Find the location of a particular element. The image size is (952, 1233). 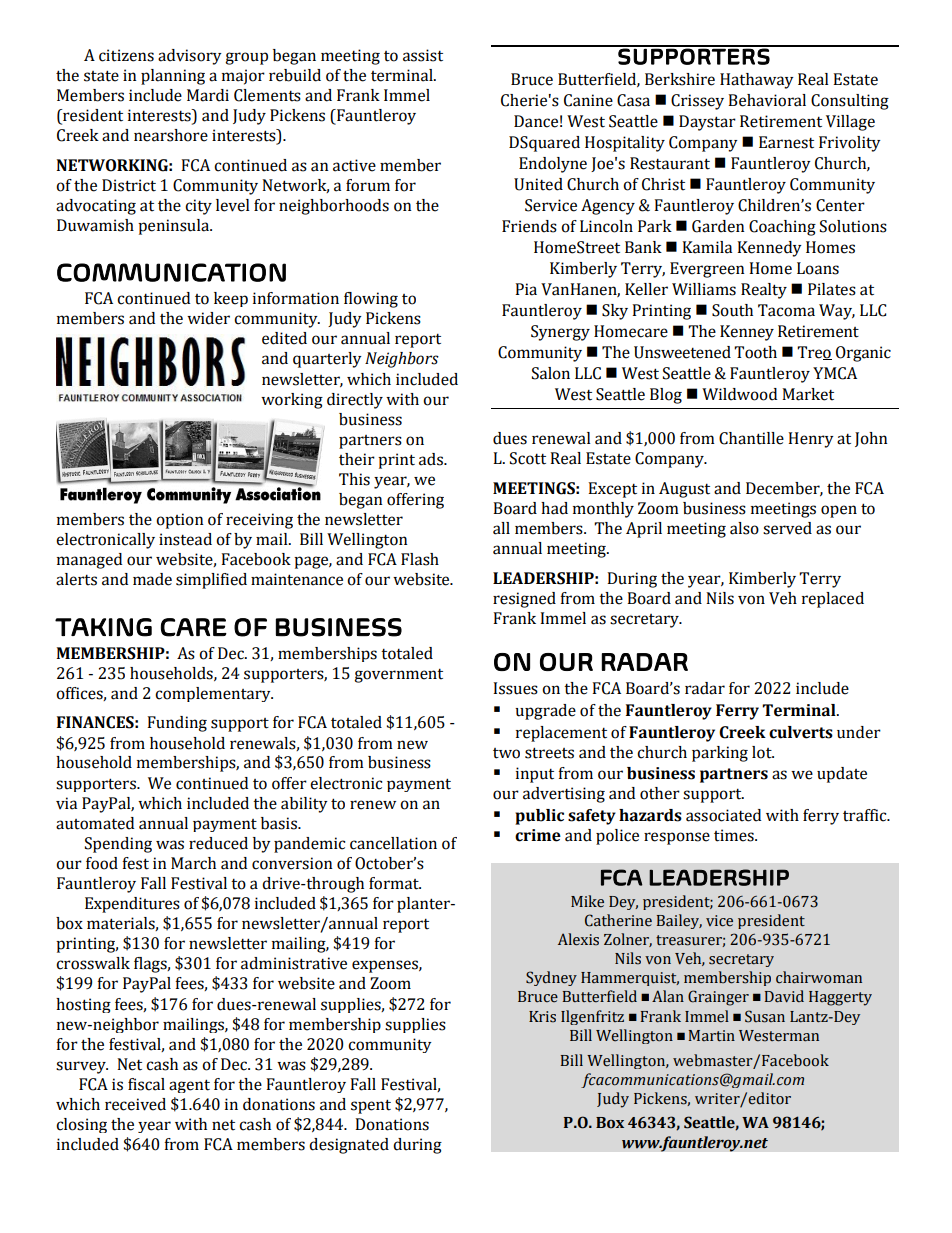

Henry is located at coordinates (811, 440).
